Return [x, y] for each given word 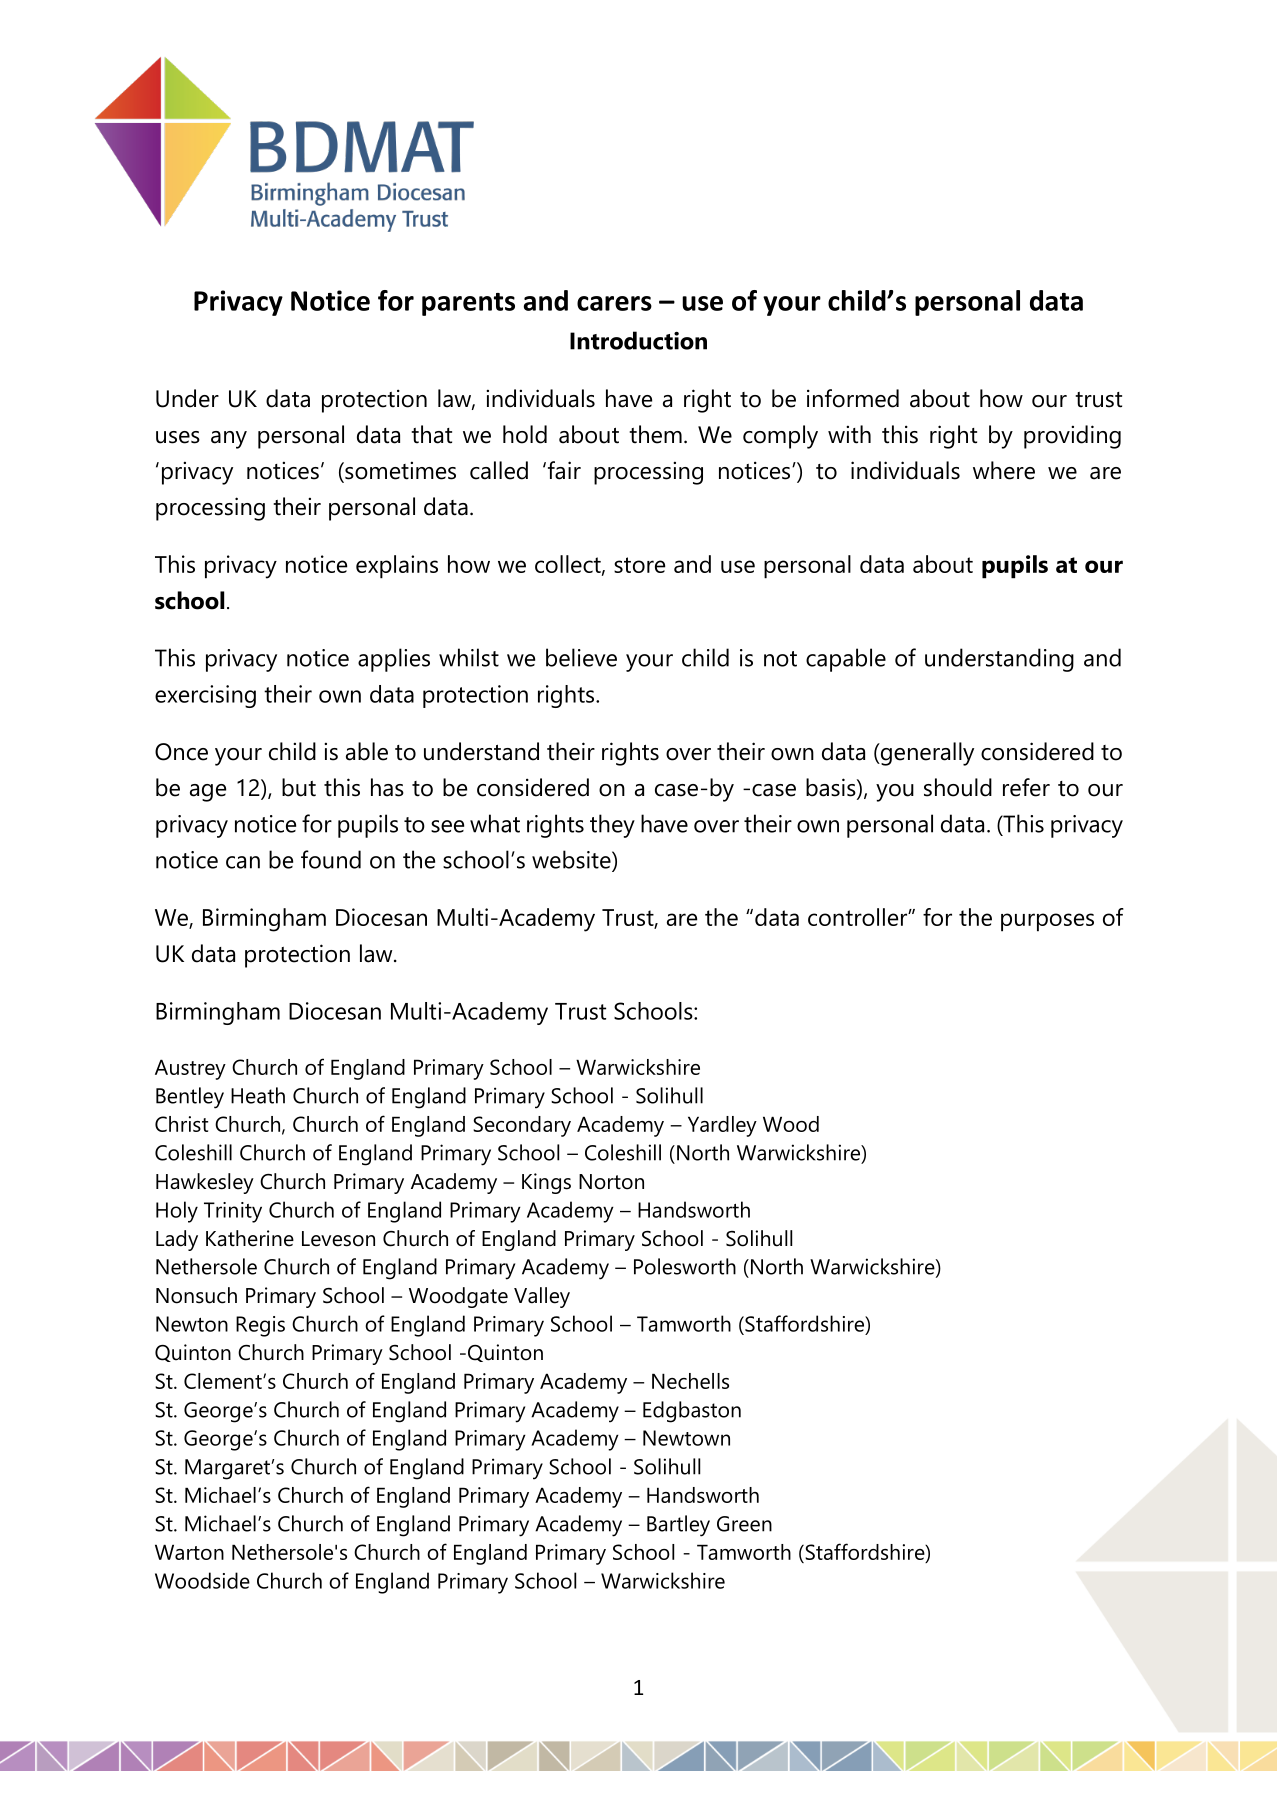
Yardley [722, 1126]
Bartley [678, 1526]
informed [853, 398]
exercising [205, 696]
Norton [611, 1182]
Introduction [638, 340]
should [958, 787]
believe [581, 657]
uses [178, 437]
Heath [258, 1095]
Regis [260, 1326]
